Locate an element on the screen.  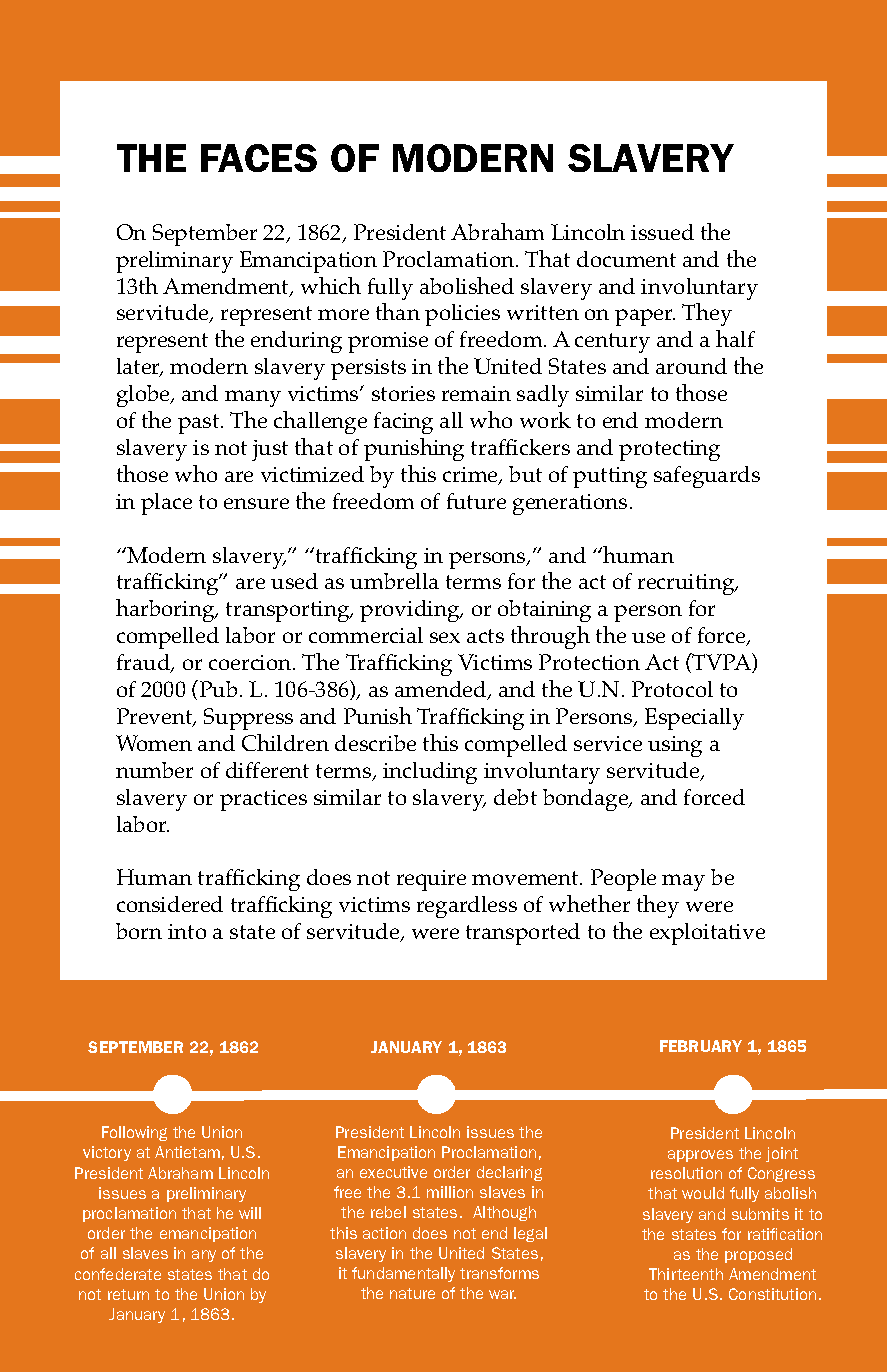
considered is located at coordinates (170, 904).
